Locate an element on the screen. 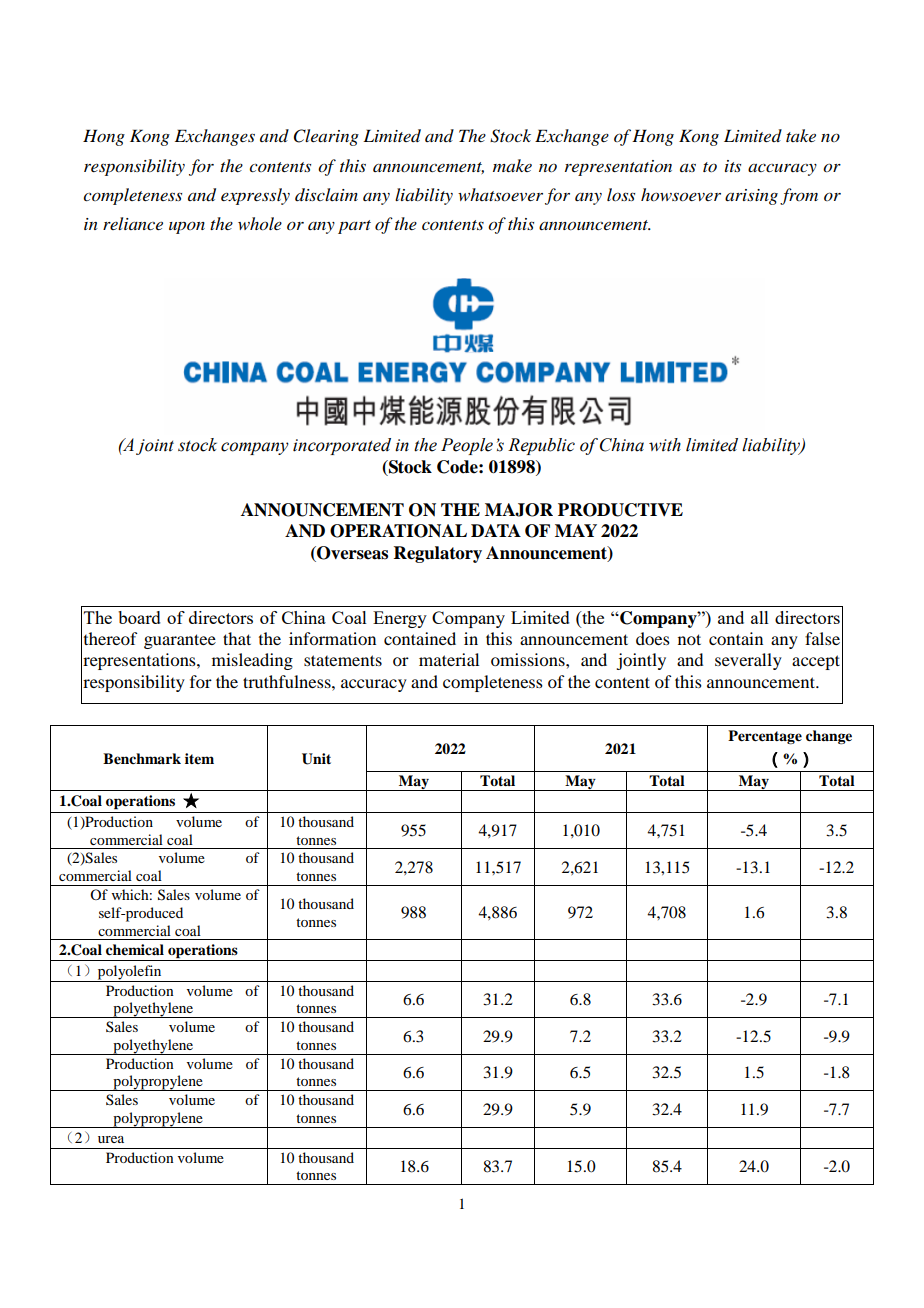 The width and height of the screenshot is (924, 1308). upon is located at coordinates (187, 227).
